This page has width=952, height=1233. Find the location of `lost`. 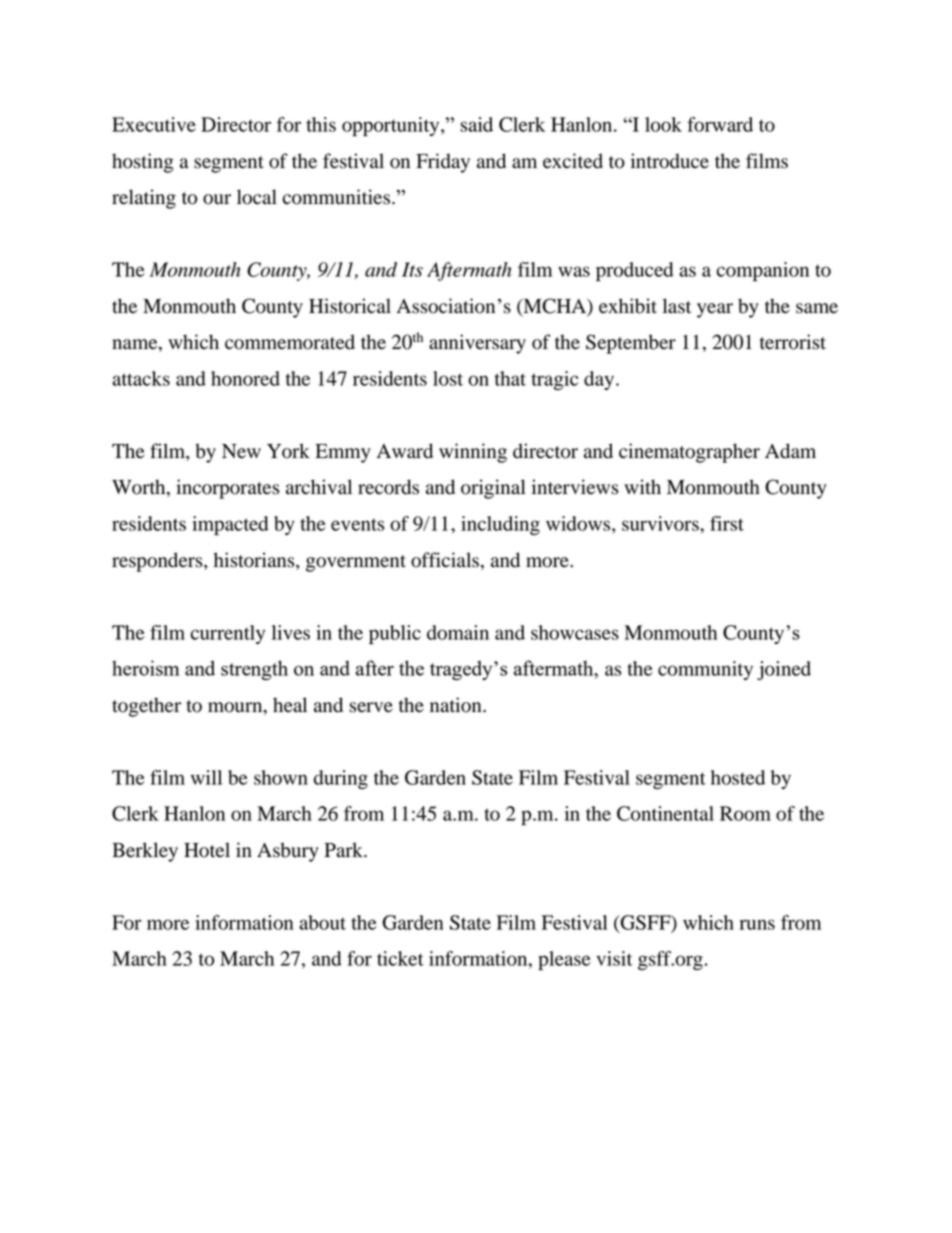

lost is located at coordinates (448, 378).
